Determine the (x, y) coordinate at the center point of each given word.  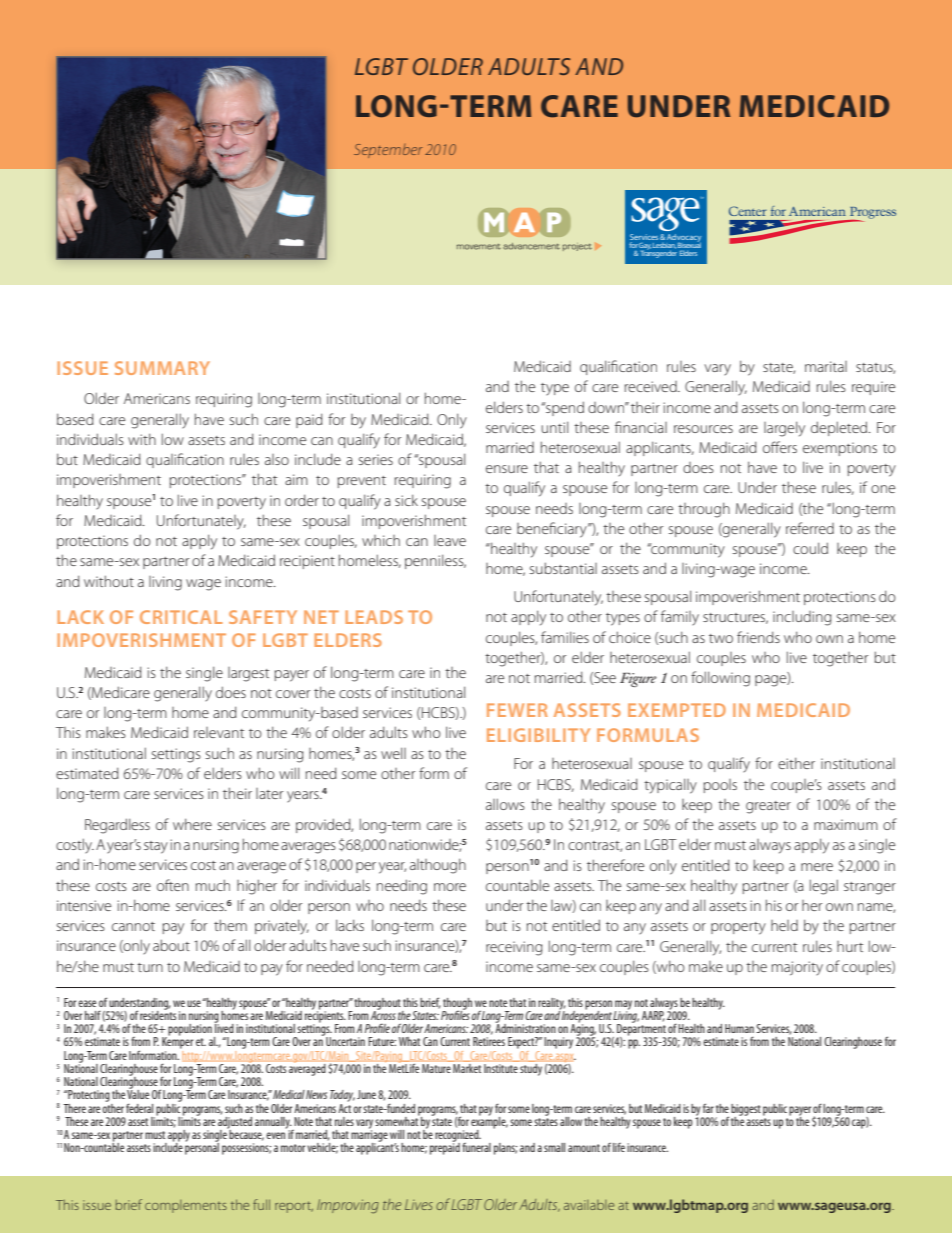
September (388, 151)
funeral (476, 1147)
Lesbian (664, 246)
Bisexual (689, 245)
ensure (507, 469)
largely (784, 429)
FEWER (517, 710)
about (171, 945)
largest (248, 674)
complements (186, 1206)
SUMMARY (162, 368)
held (784, 925)
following (720, 679)
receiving (514, 948)
